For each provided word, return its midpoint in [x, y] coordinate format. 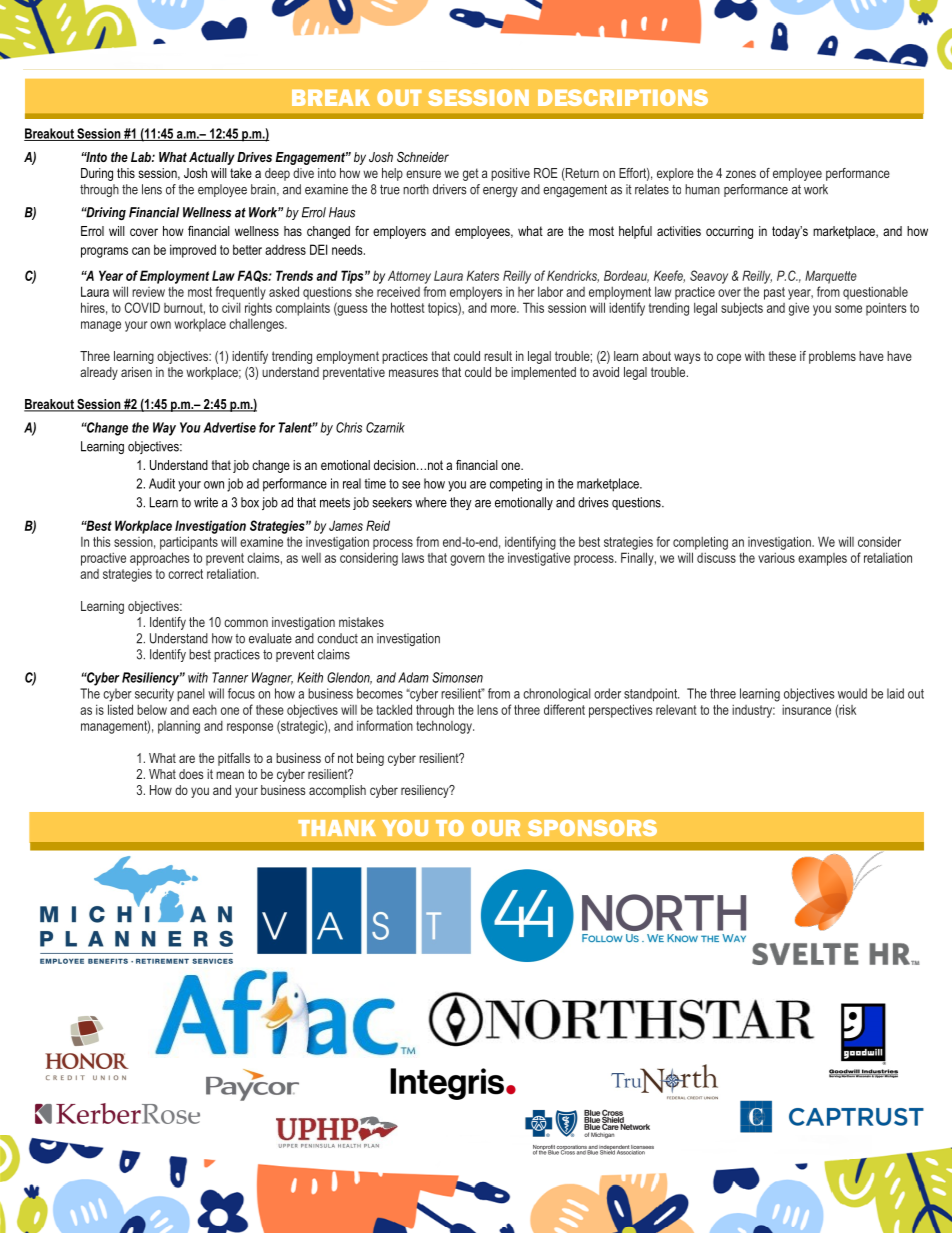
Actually [212, 158]
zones [741, 174]
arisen [136, 372]
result [498, 356]
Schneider [423, 157]
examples [822, 559]
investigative [539, 559]
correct [185, 574]
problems [832, 357]
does [191, 774]
